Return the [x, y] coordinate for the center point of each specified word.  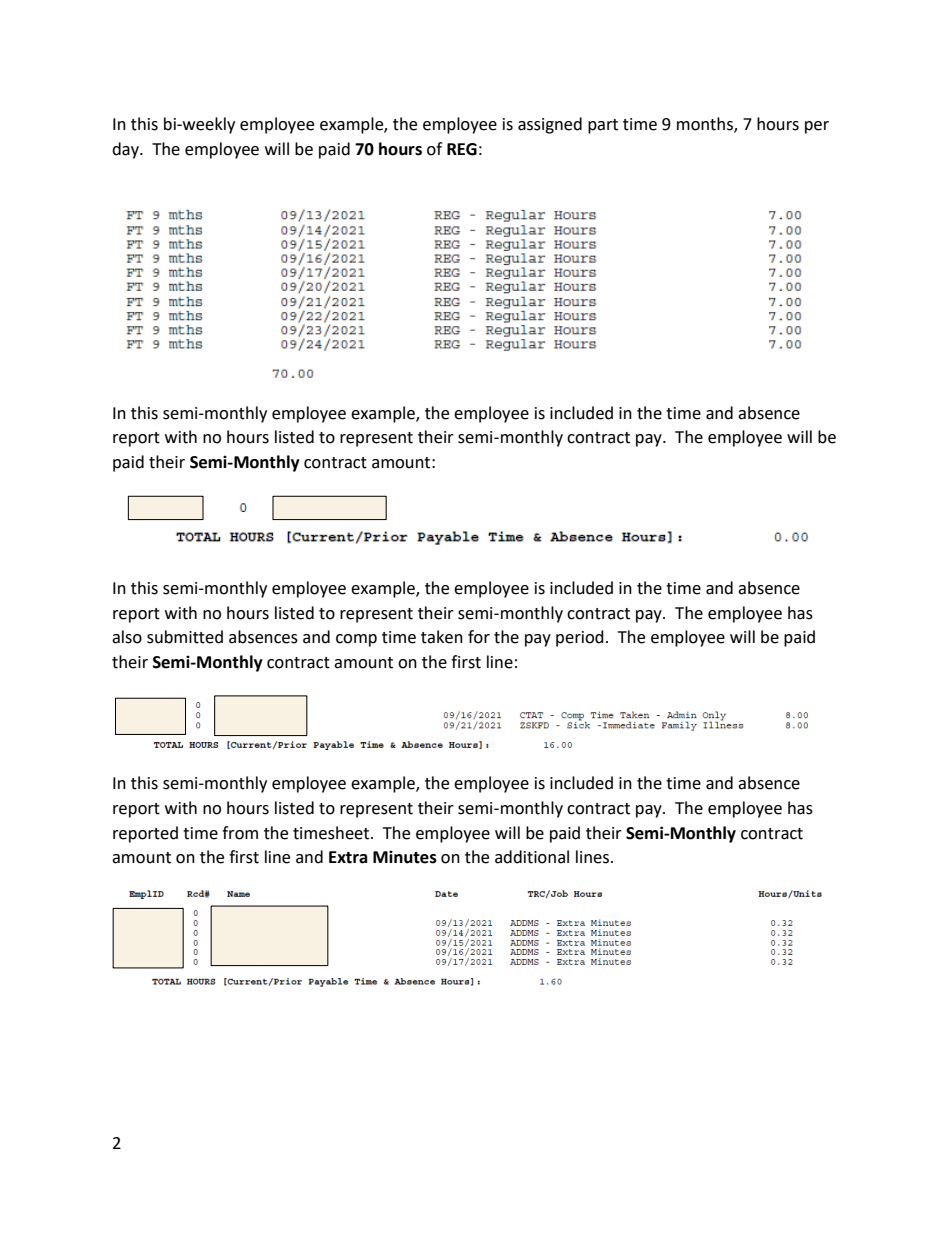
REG [462, 149]
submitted [185, 637]
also [127, 637]
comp [356, 640]
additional [532, 857]
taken [442, 637]
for [479, 637]
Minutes [405, 857]
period [580, 638]
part [603, 126]
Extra [348, 857]
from [240, 833]
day [126, 150]
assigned [550, 125]
